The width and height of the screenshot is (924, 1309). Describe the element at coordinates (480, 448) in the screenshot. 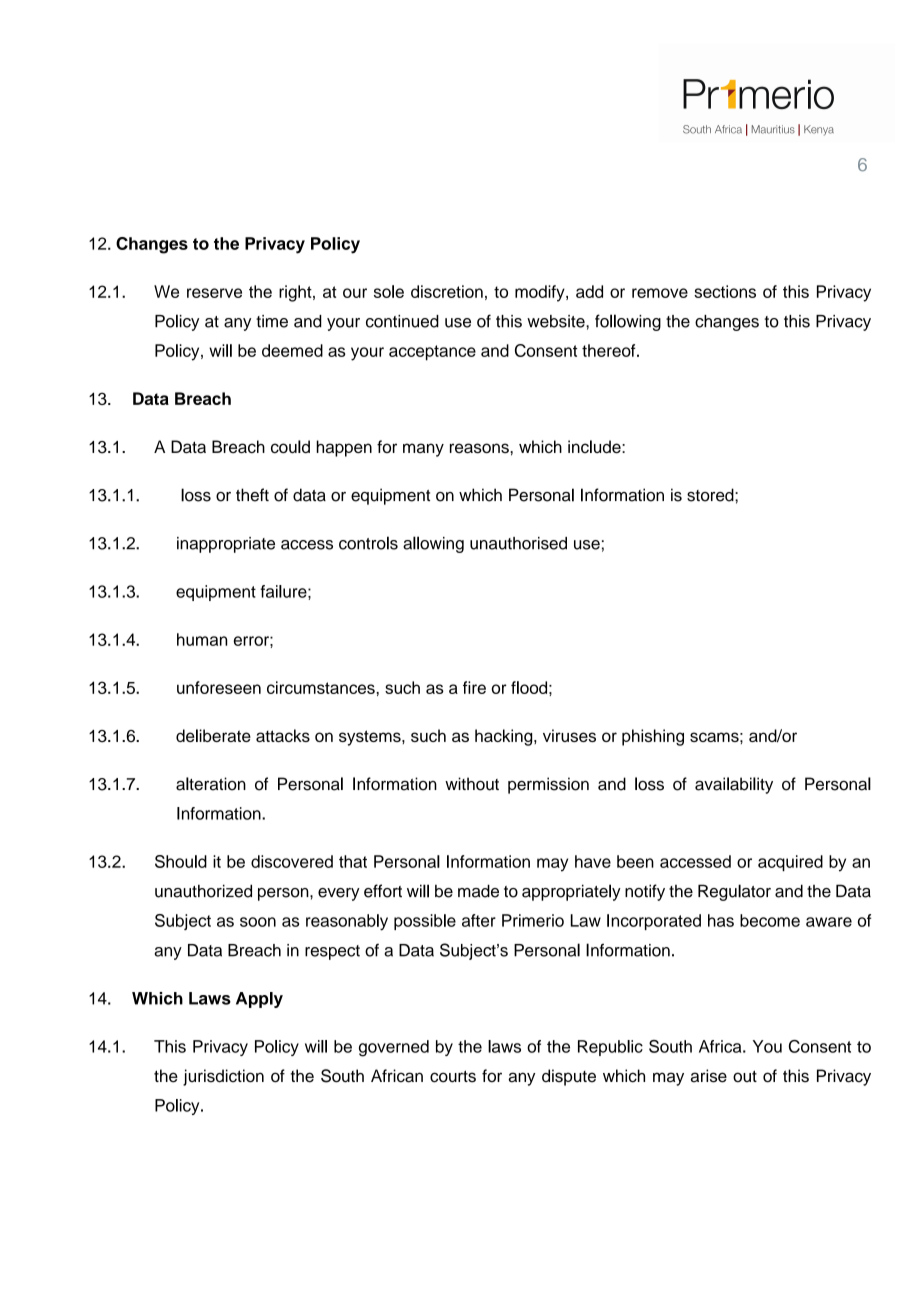

I see `reasons` at that location.
